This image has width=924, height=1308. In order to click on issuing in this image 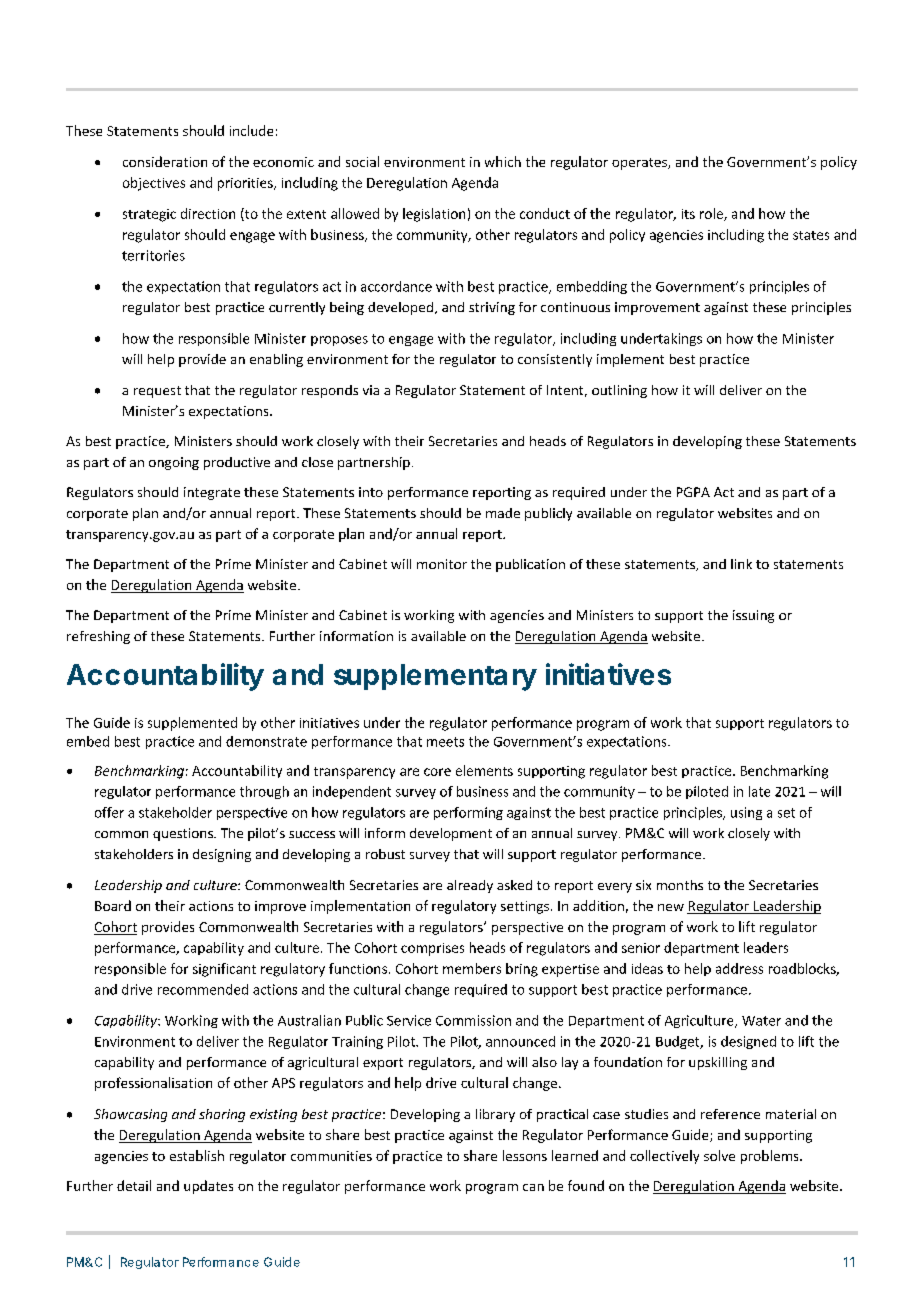, I will do `click(753, 616)`.
